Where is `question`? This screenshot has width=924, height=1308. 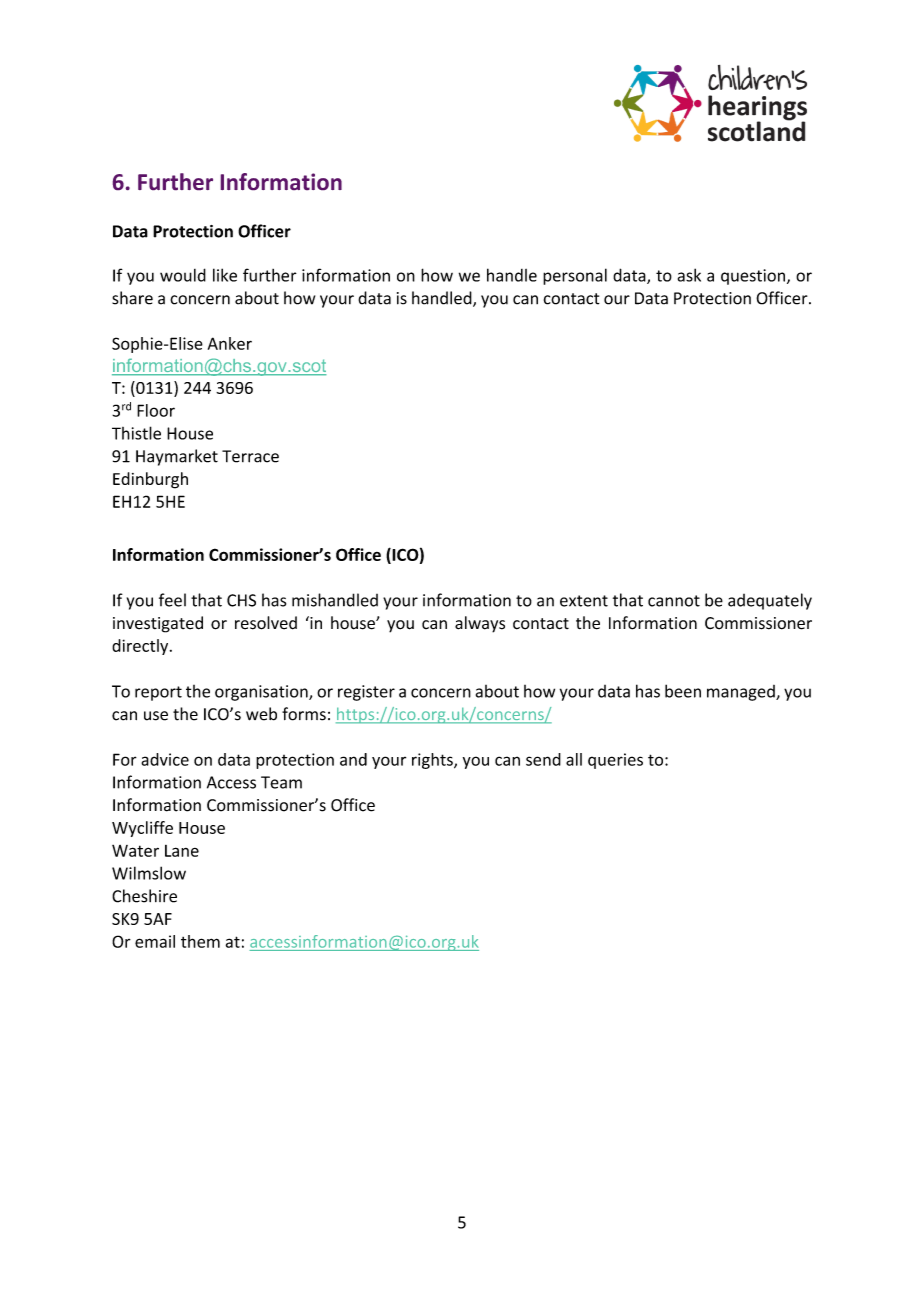
question is located at coordinates (753, 277).
